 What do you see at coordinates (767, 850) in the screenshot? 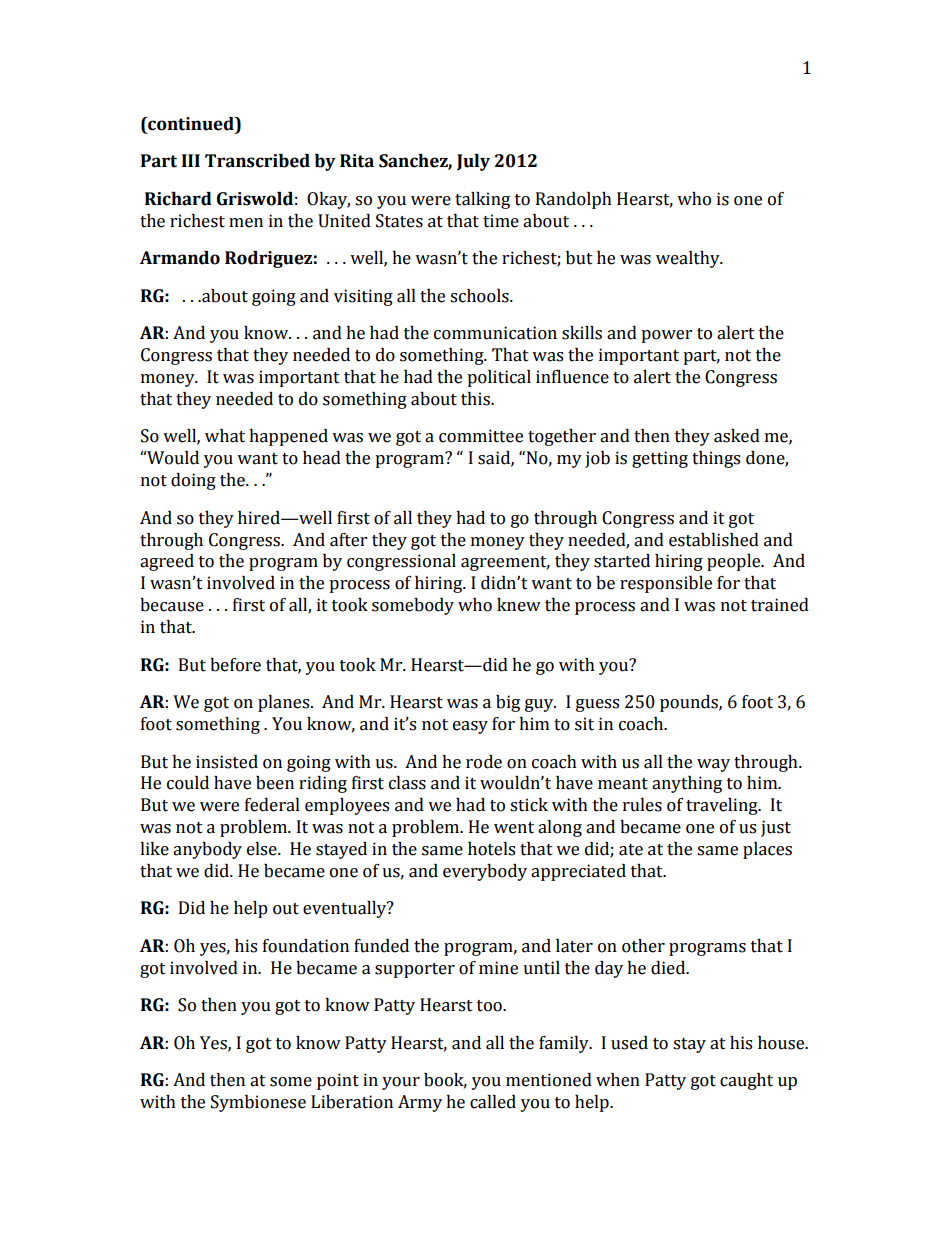
I see `places` at bounding box center [767, 850].
